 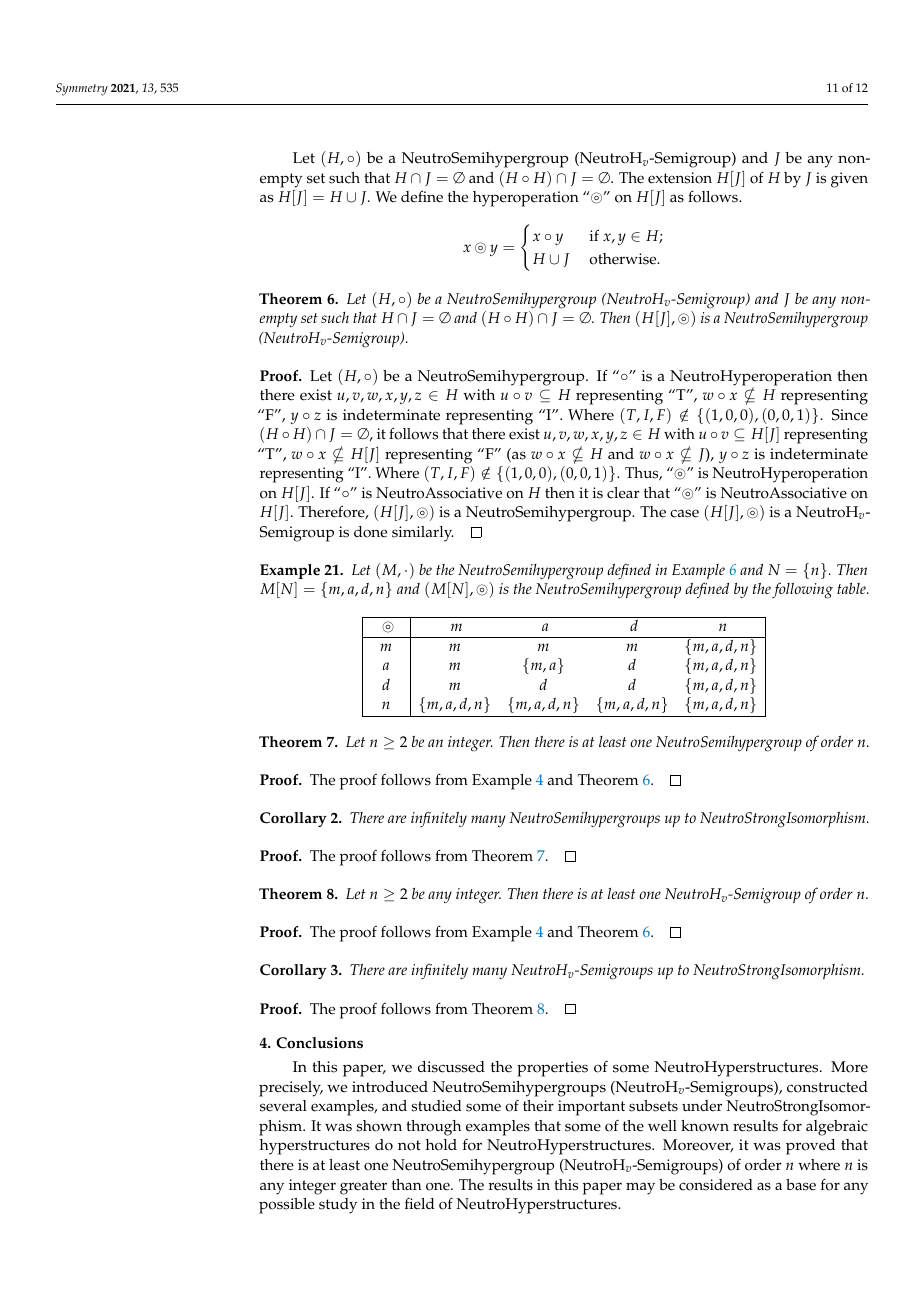 I want to click on similarly, so click(x=422, y=534).
